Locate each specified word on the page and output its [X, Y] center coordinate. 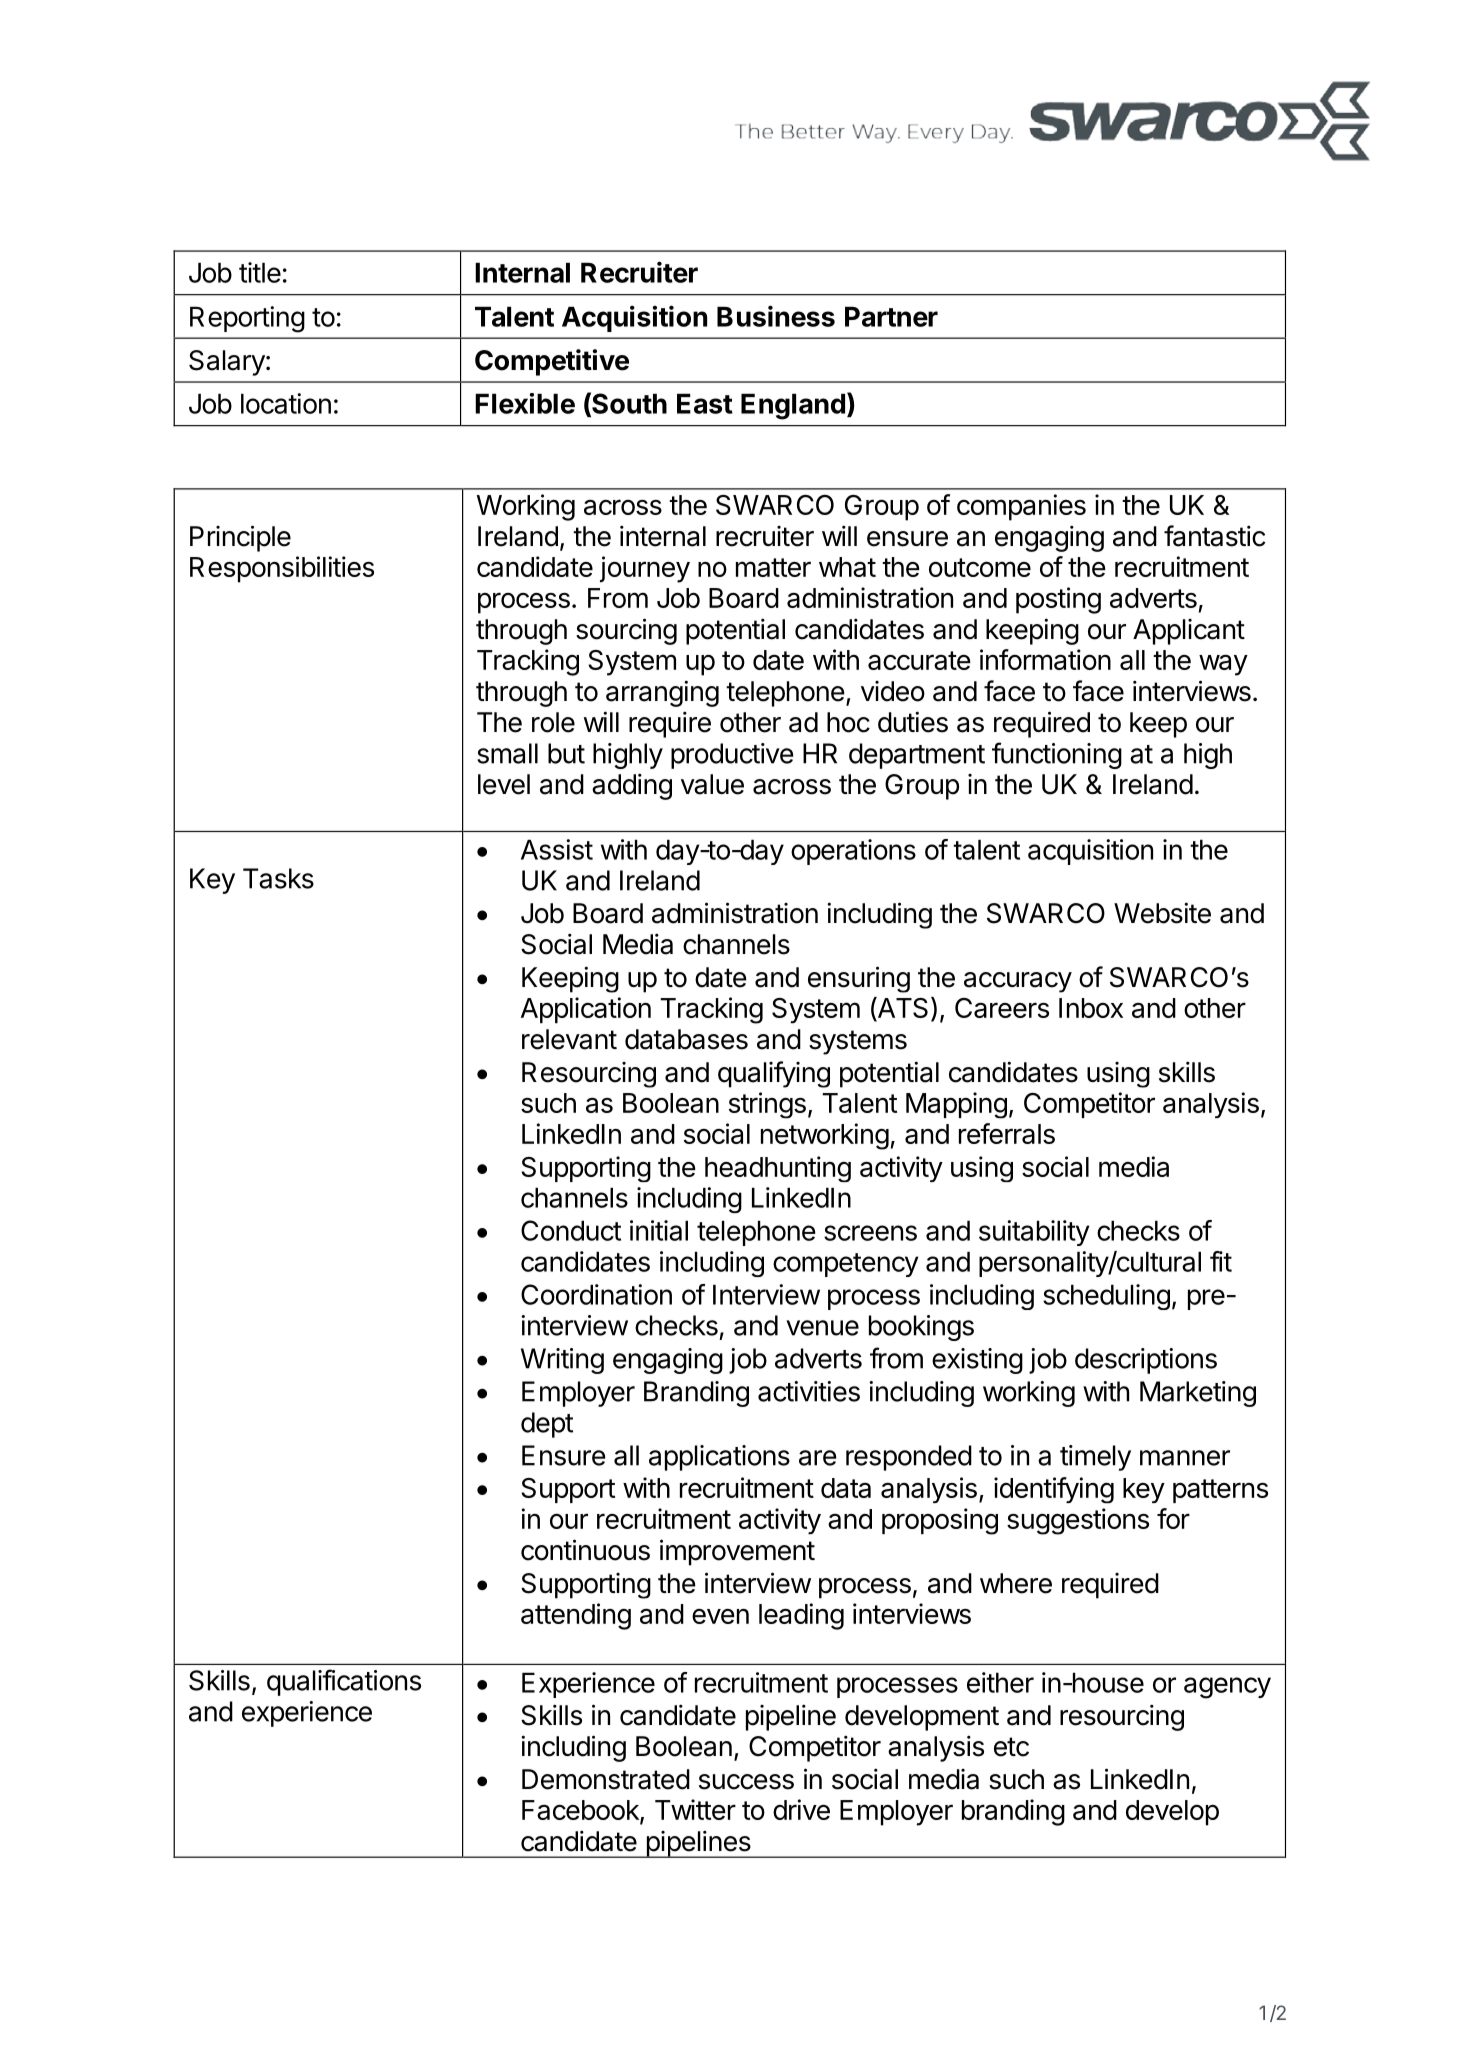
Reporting [247, 319]
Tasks [278, 878]
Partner [891, 316]
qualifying [774, 1074]
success [746, 1782]
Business [776, 316]
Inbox [1091, 1008]
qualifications [344, 1682]
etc [1011, 1747]
